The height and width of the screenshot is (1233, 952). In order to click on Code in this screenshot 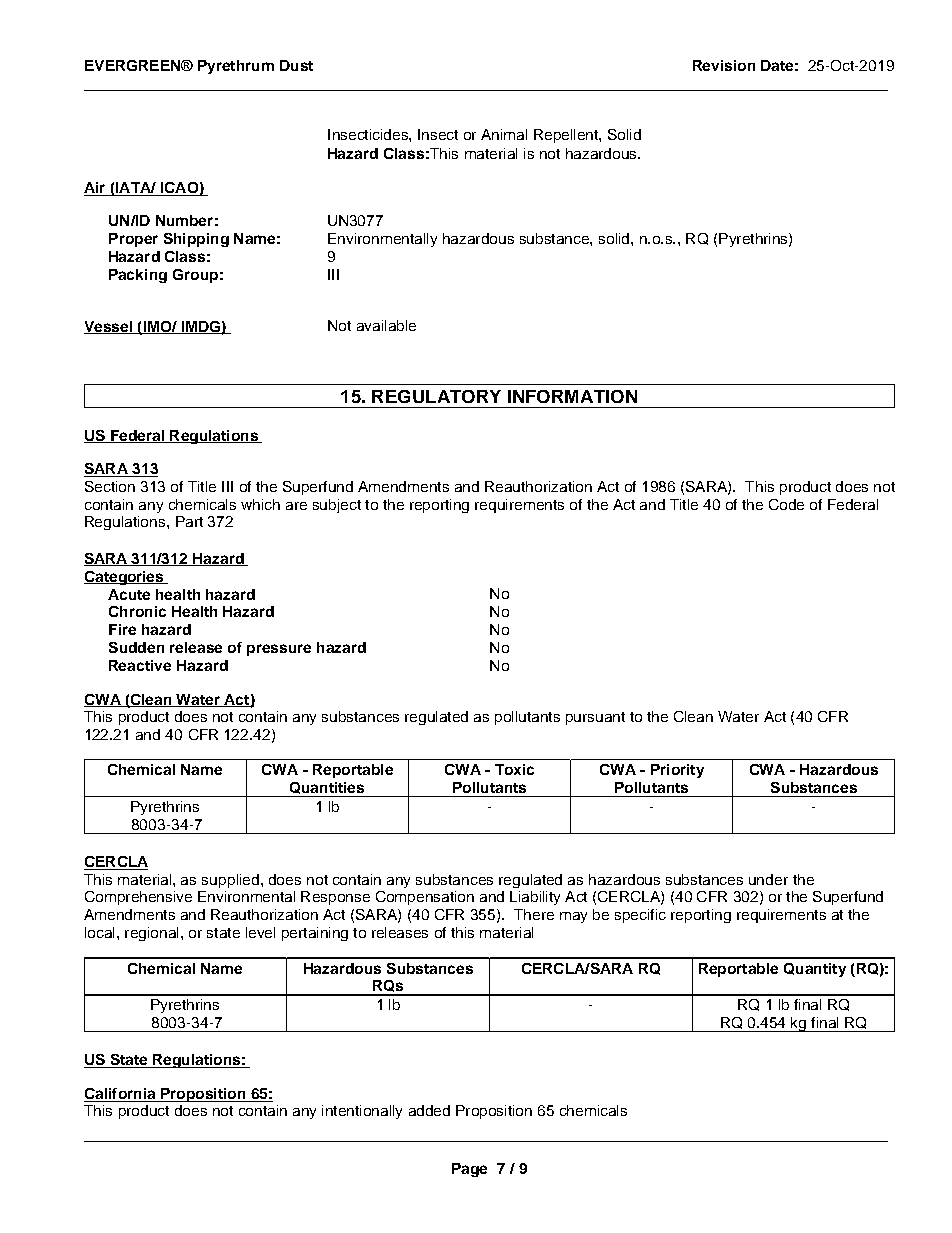, I will do `click(786, 504)`.
